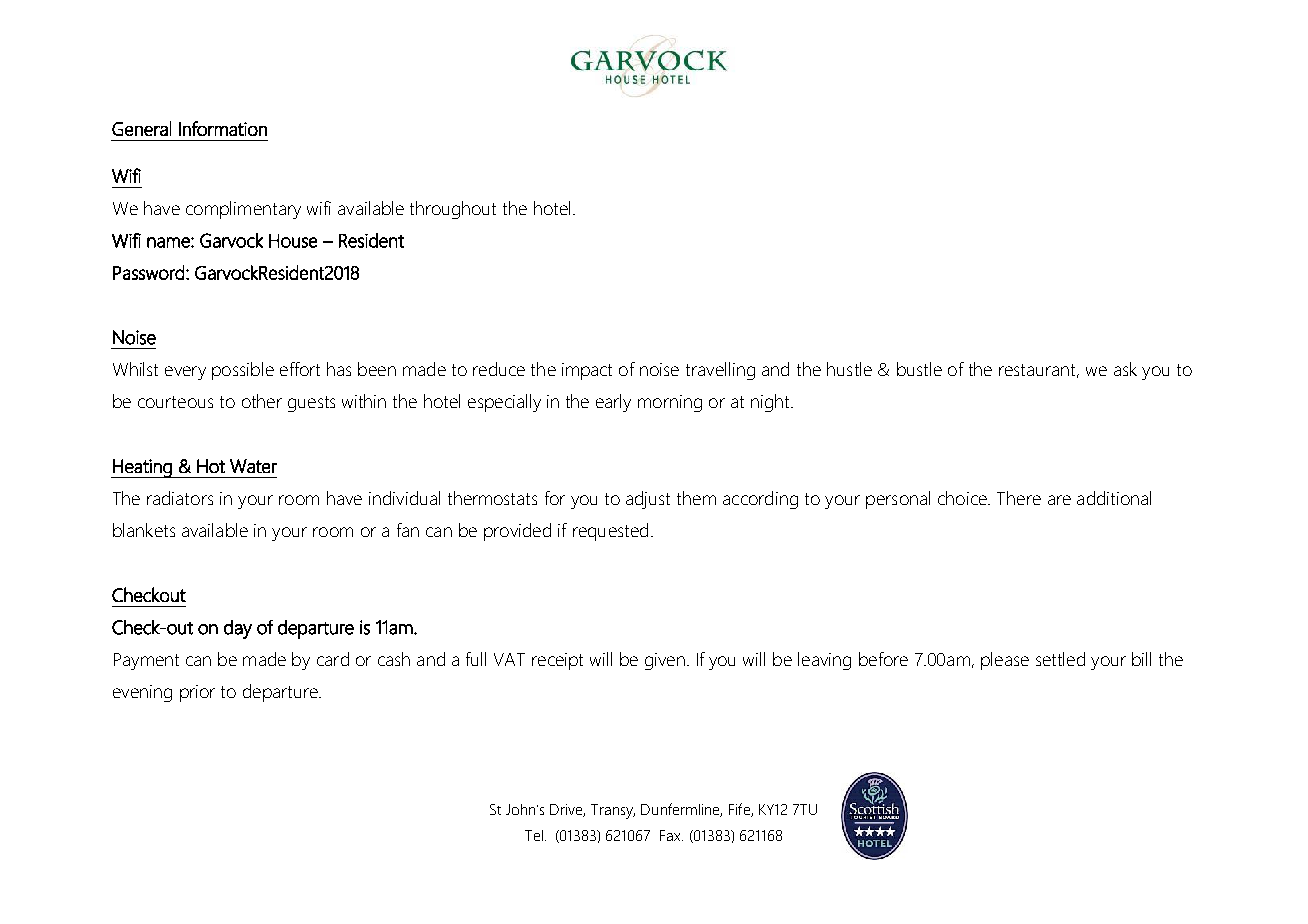 Image resolution: width=1308 pixels, height=924 pixels. What do you see at coordinates (223, 128) in the screenshot?
I see `Information` at bounding box center [223, 128].
